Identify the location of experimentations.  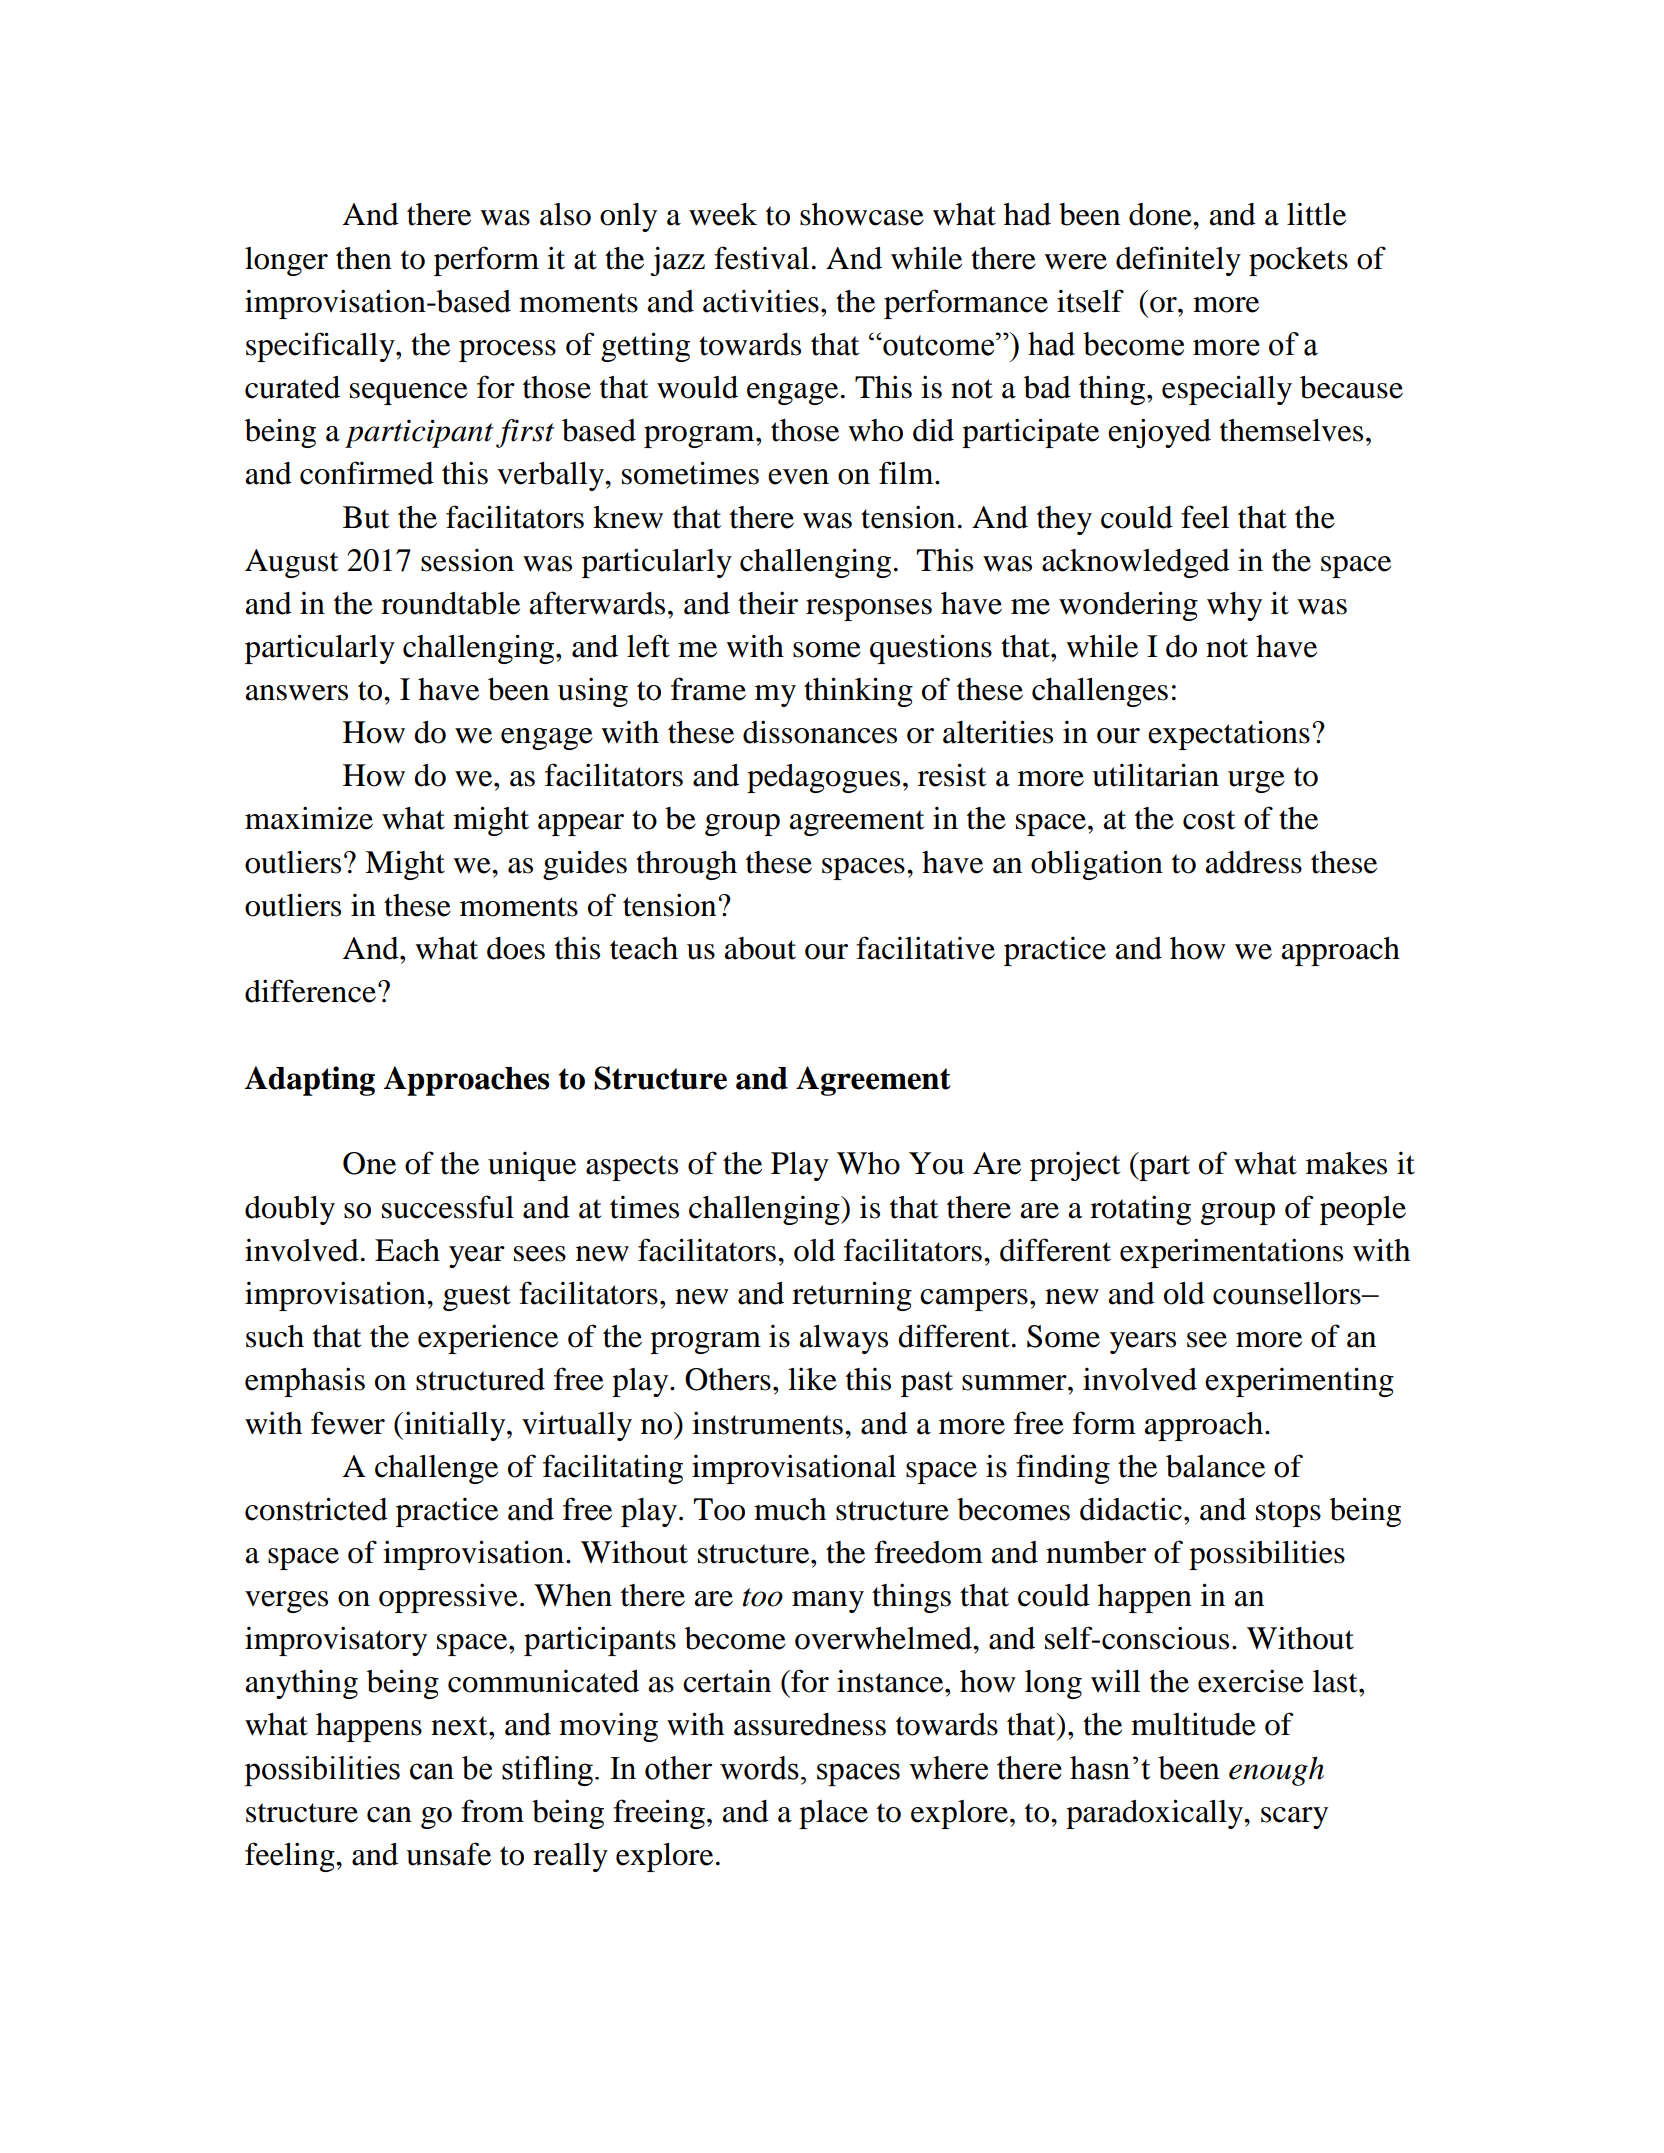
(1231, 1253).
